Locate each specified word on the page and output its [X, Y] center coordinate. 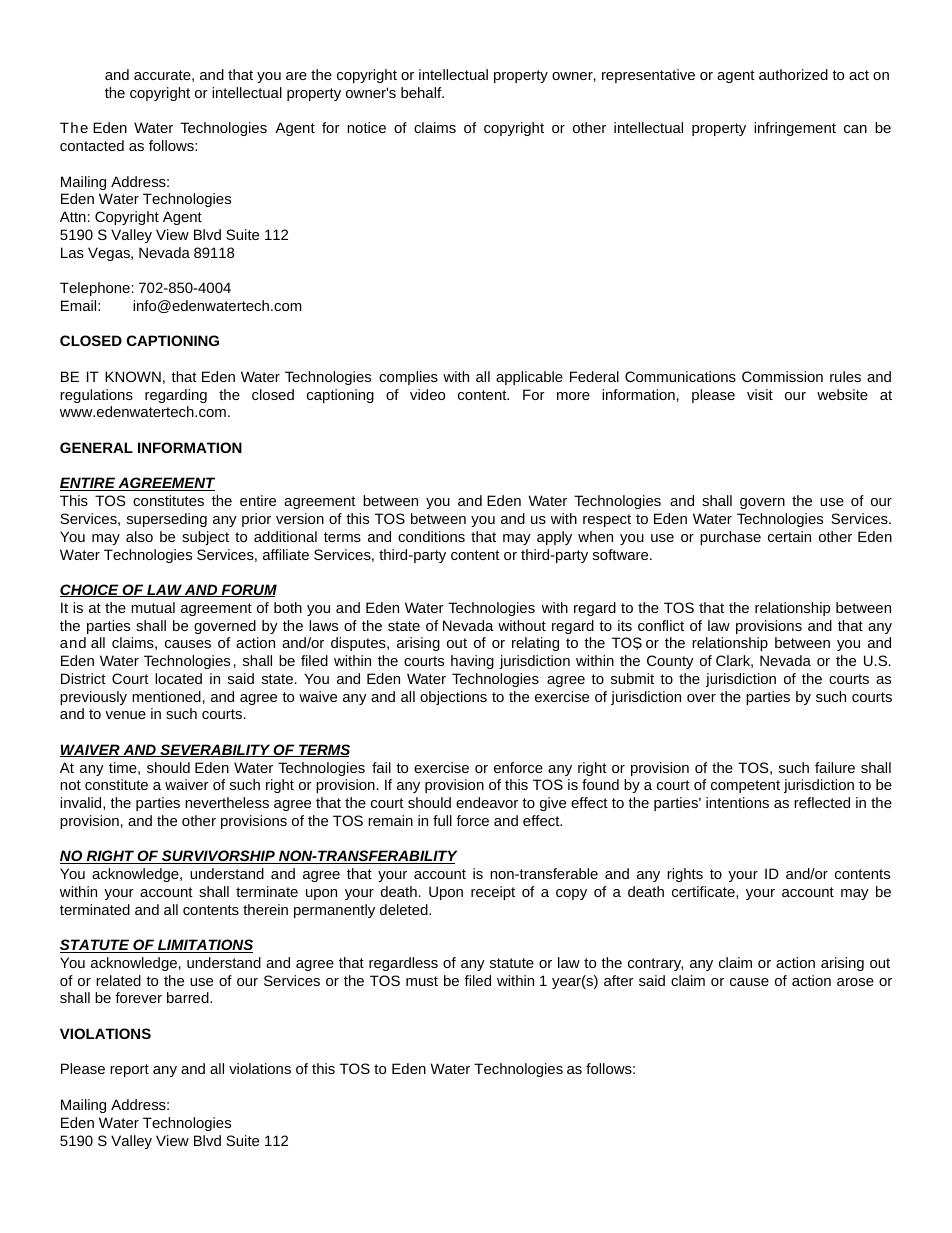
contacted [92, 145]
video [427, 394]
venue [125, 715]
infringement [795, 129]
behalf [422, 92]
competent [745, 786]
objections [453, 698]
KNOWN [133, 376]
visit [760, 394]
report [129, 1070]
